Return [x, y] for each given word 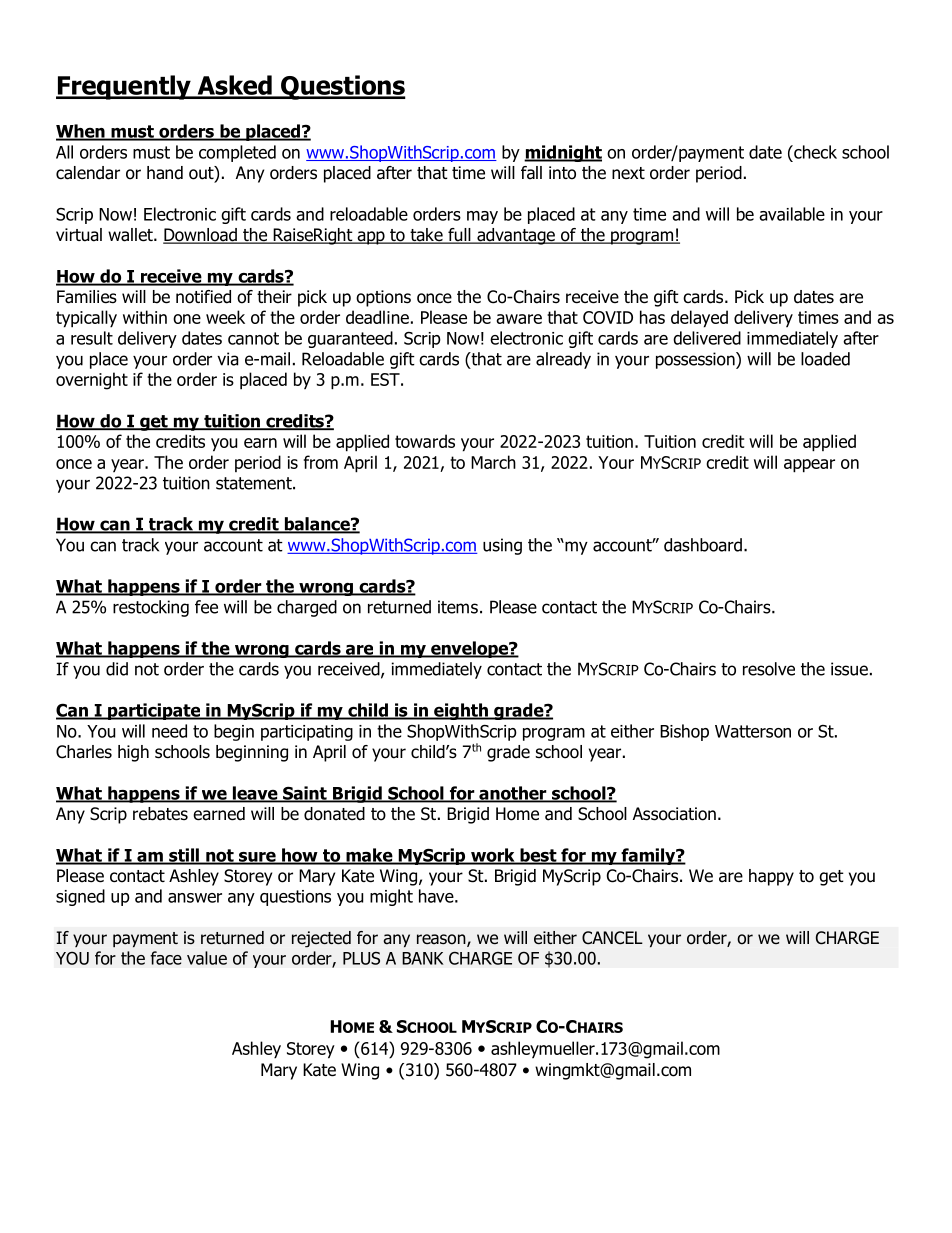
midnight [563, 153]
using [502, 546]
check [814, 152]
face [166, 958]
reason [442, 940]
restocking [151, 608]
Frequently [124, 87]
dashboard [703, 545]
